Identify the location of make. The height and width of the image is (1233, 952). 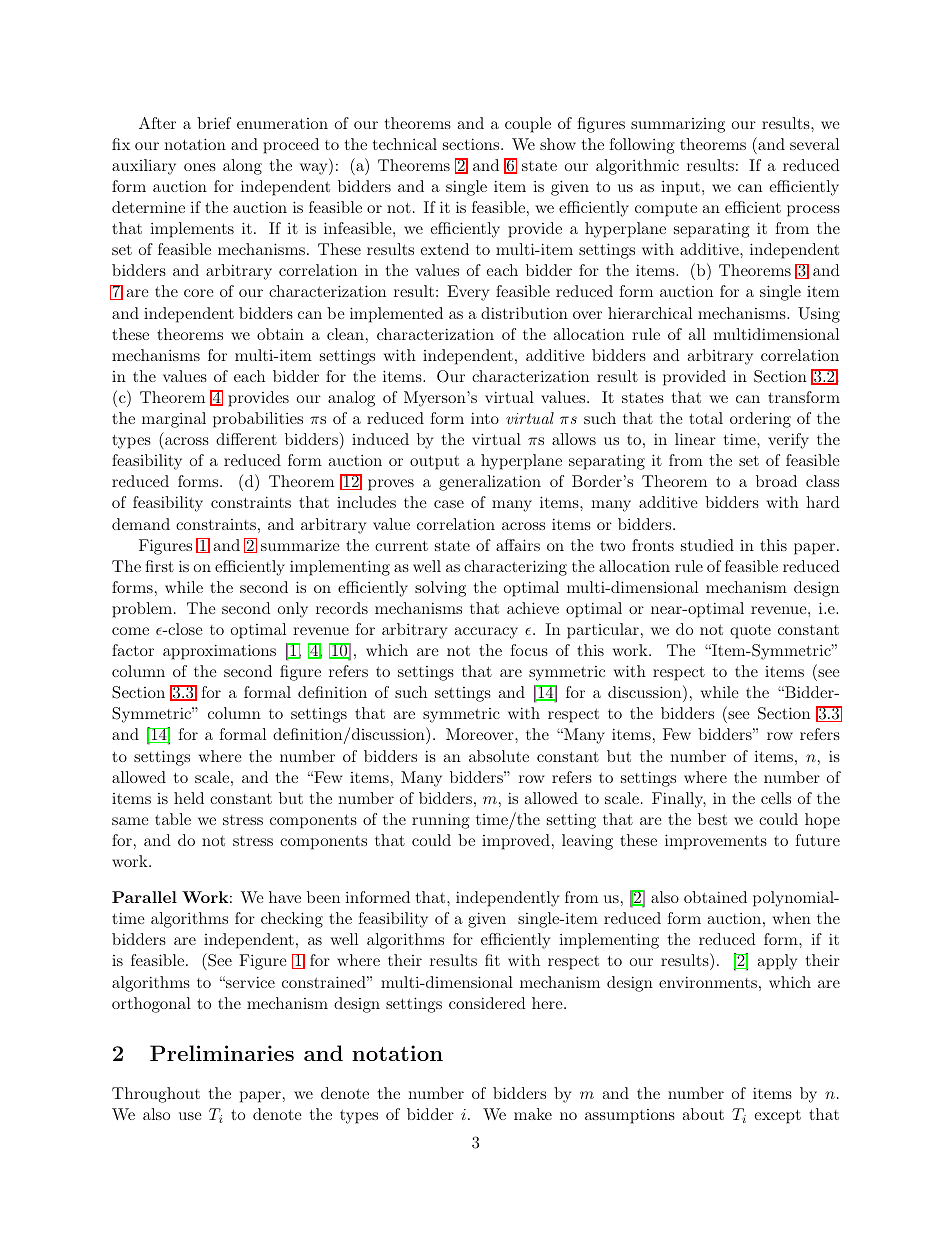
(533, 1114).
